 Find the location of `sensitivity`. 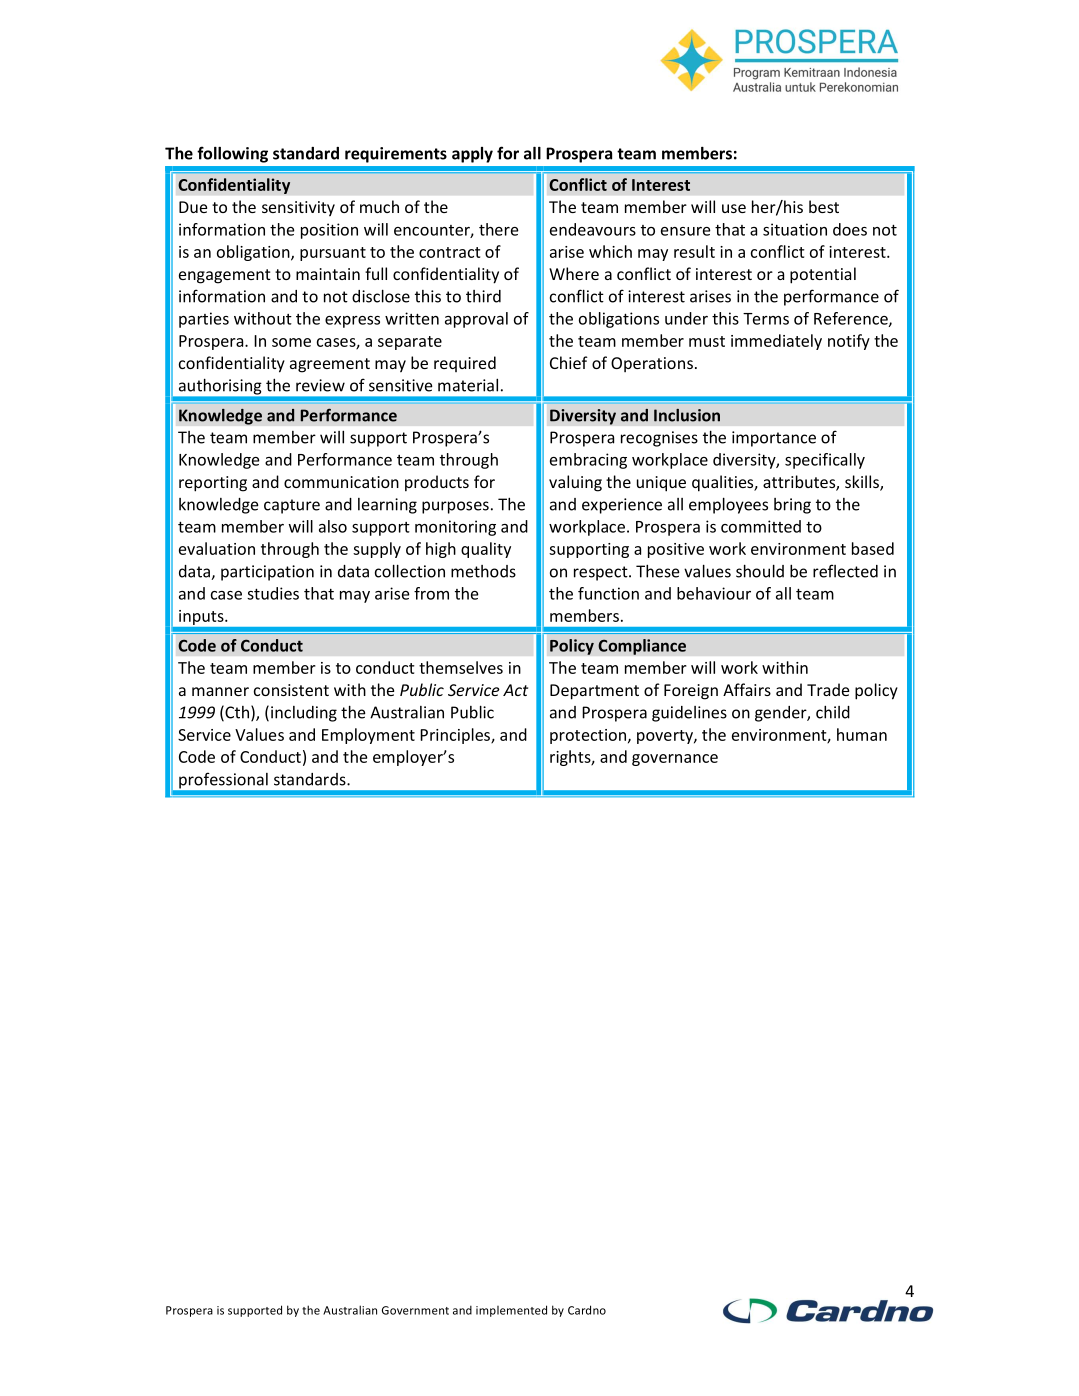

sensitivity is located at coordinates (298, 209).
